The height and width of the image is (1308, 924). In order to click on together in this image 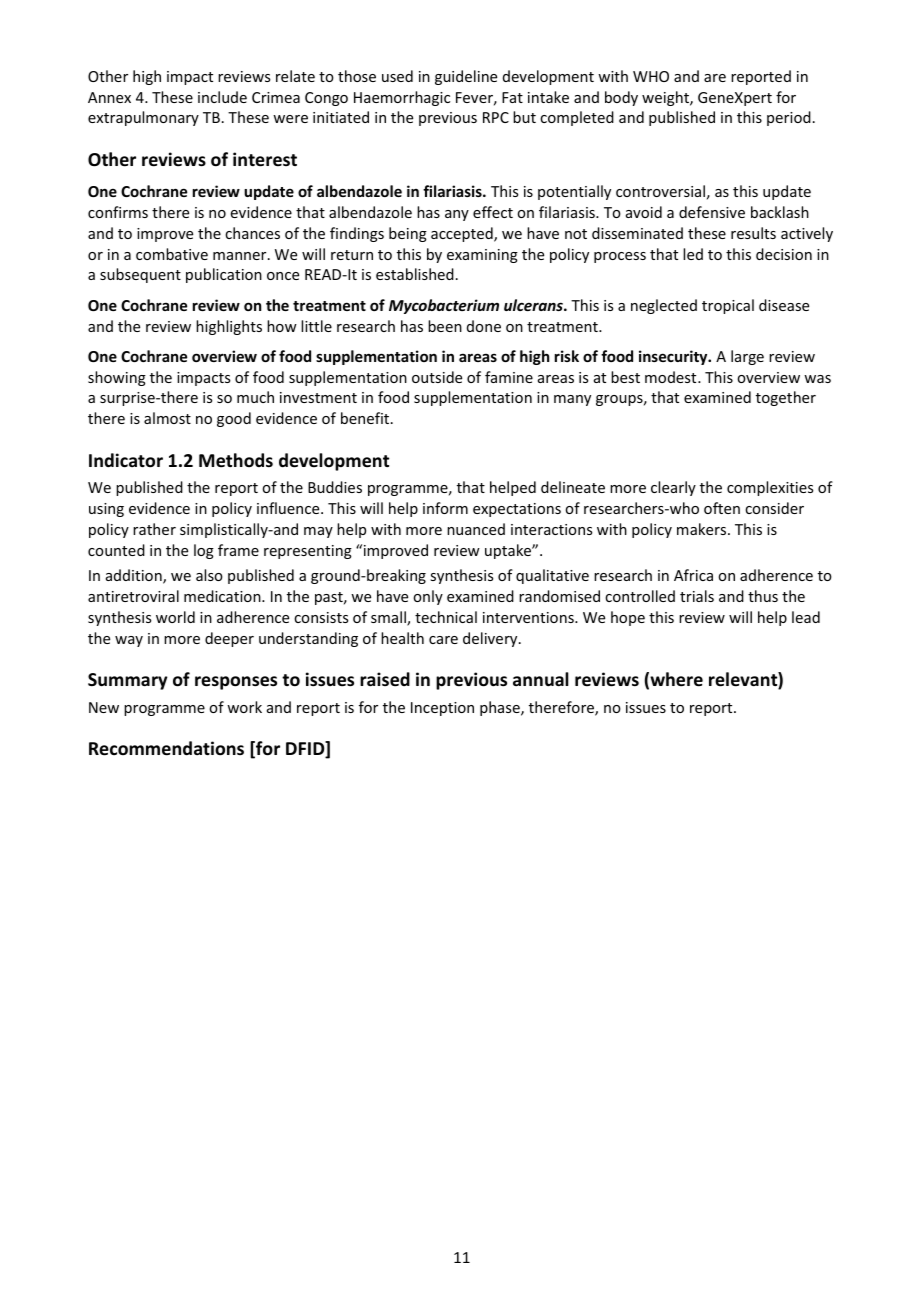, I will do `click(786, 398)`.
